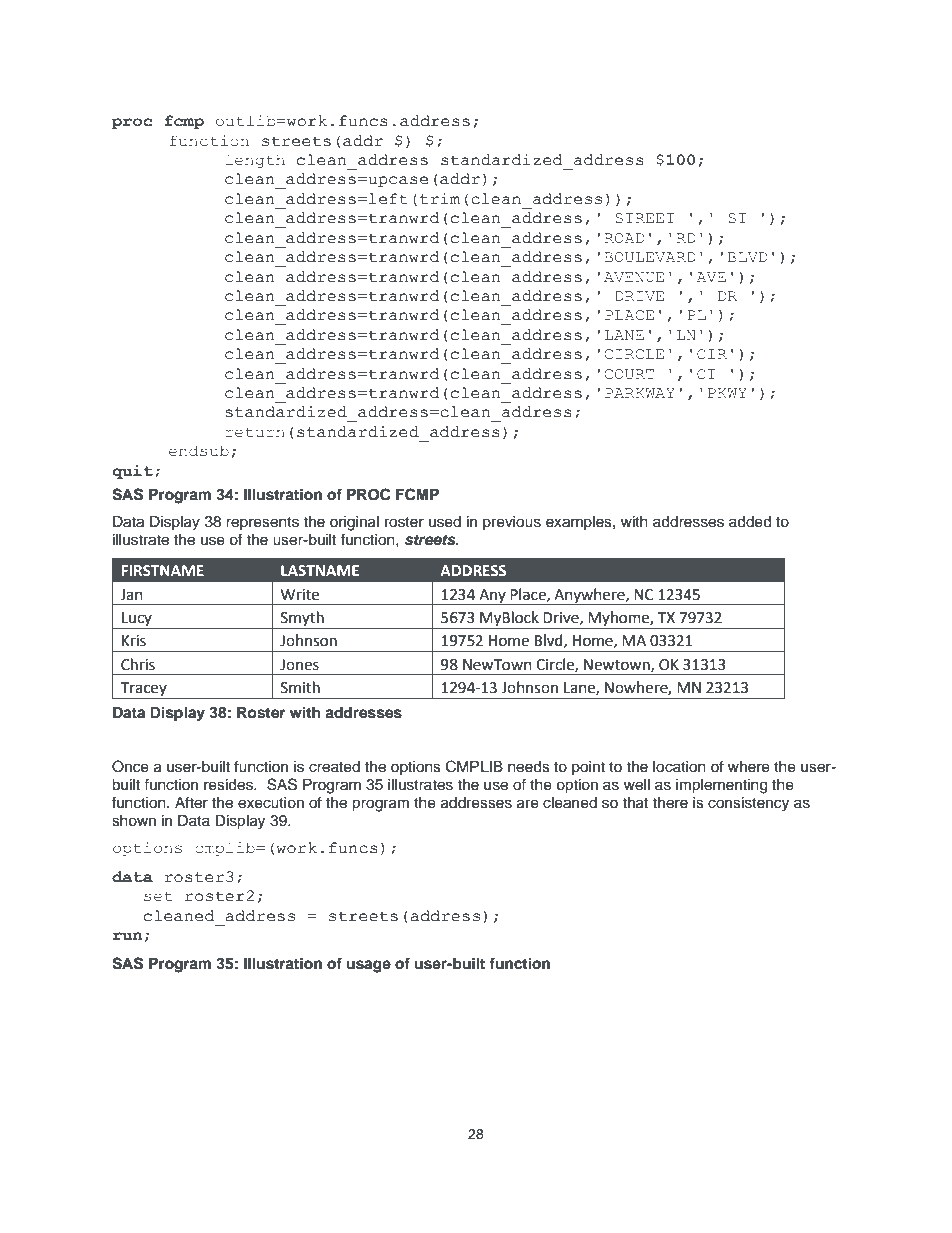  Describe the element at coordinates (670, 803) in the page. I see `there` at that location.
